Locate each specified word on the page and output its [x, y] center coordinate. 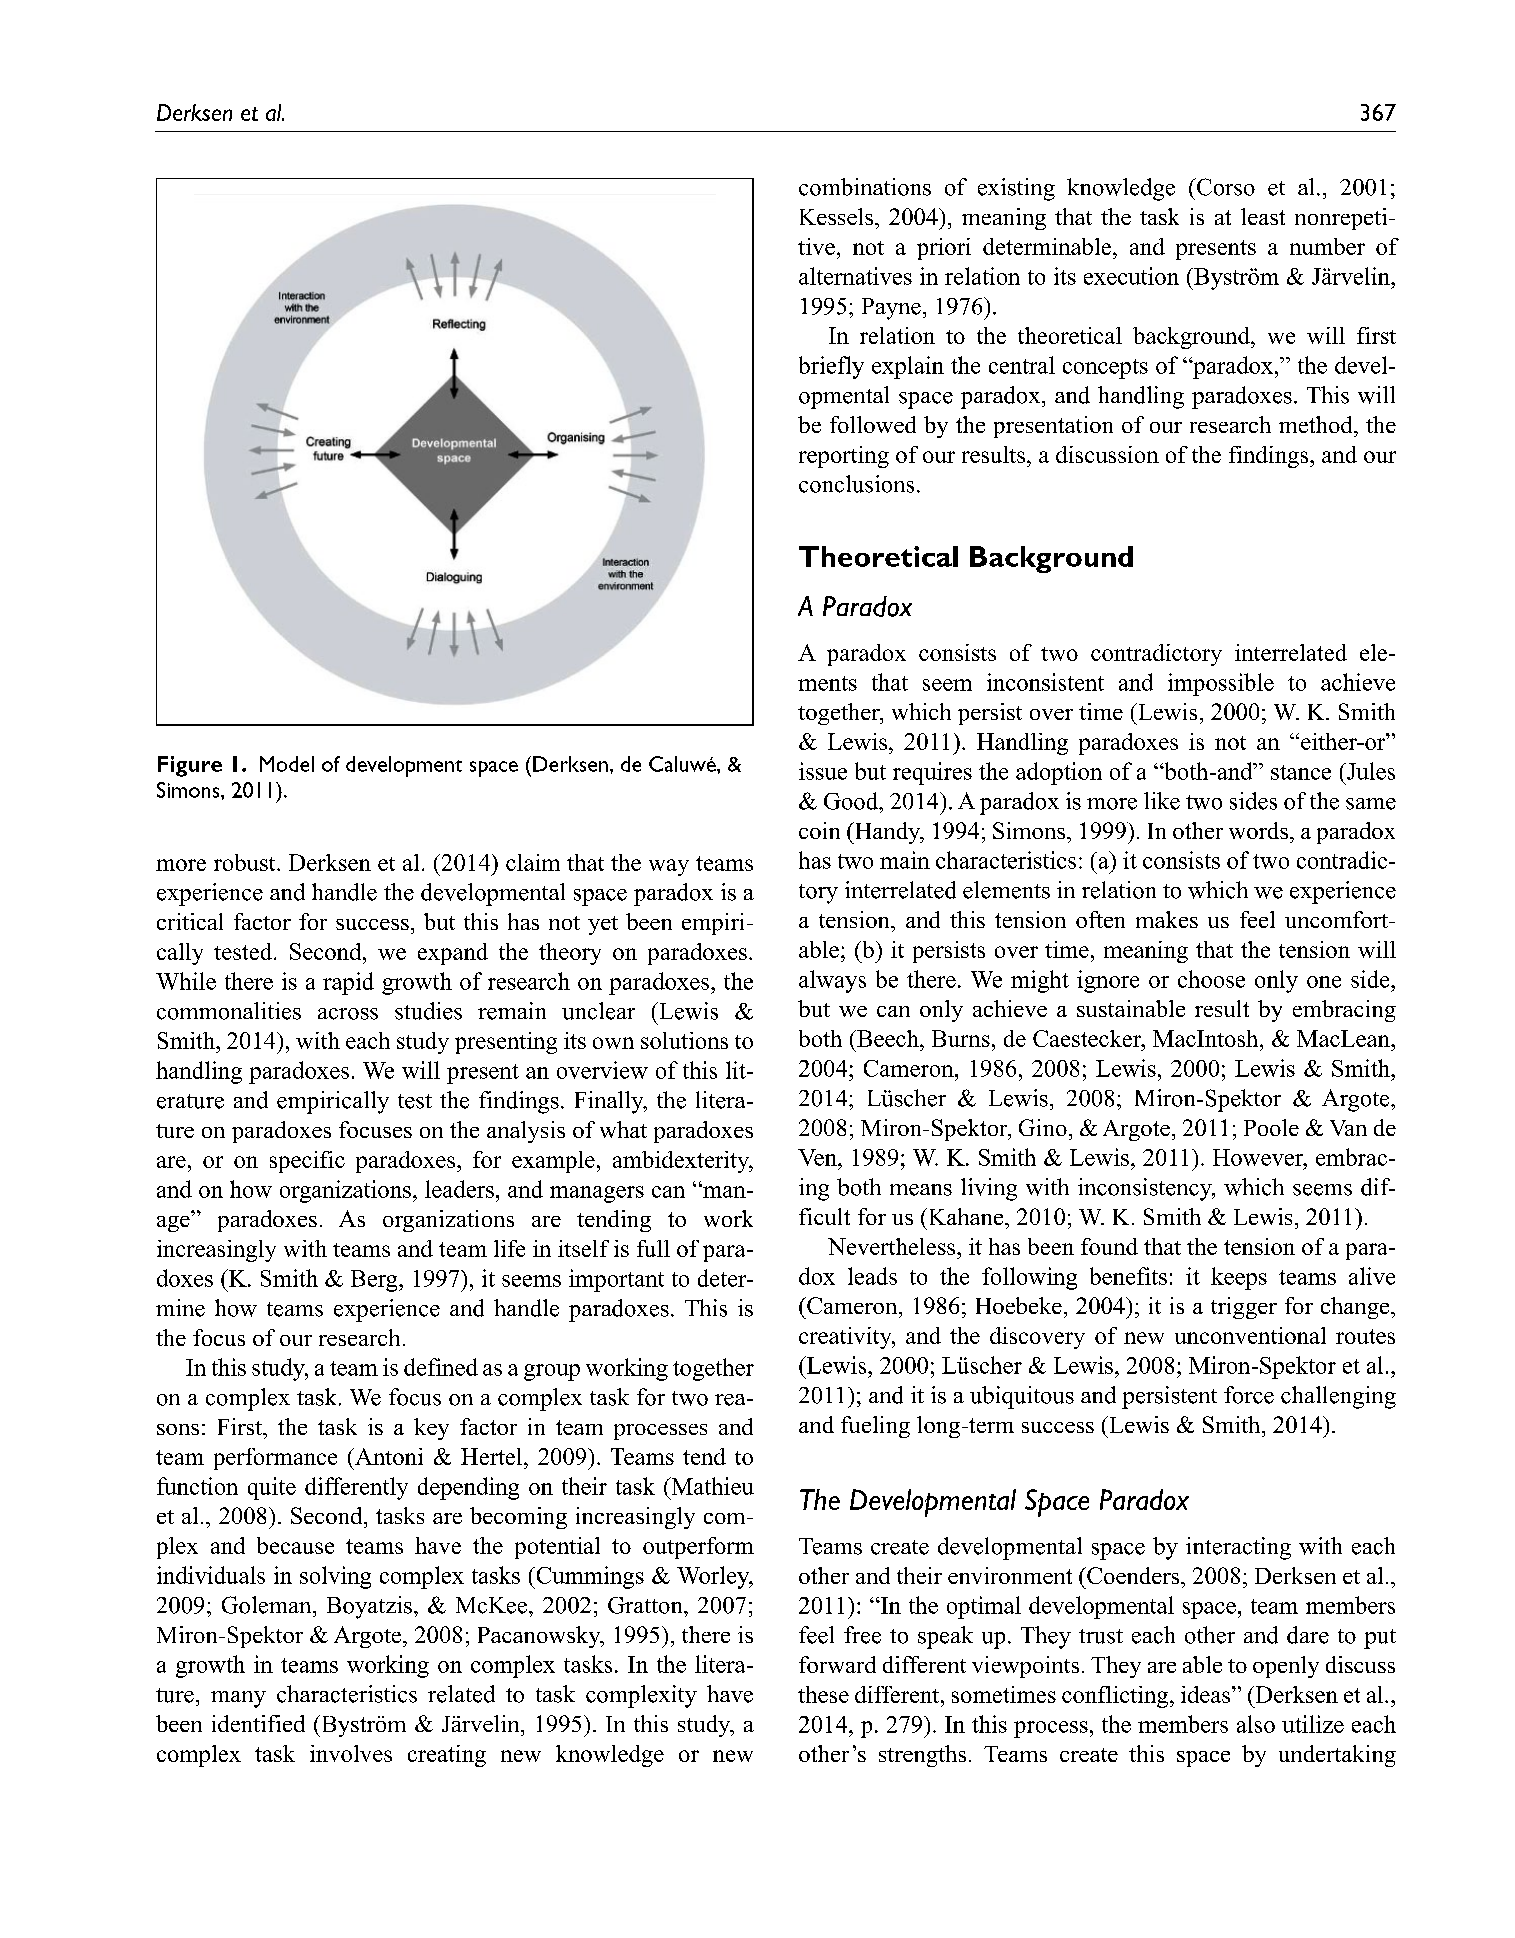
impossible [1221, 684]
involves [351, 1753]
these [823, 1694]
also [1256, 1724]
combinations [865, 187]
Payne [891, 309]
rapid [348, 983]
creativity [846, 1338]
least [1263, 216]
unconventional [1250, 1335]
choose [1211, 979]
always [832, 981]
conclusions [856, 484]
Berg [375, 1281]
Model [287, 764]
